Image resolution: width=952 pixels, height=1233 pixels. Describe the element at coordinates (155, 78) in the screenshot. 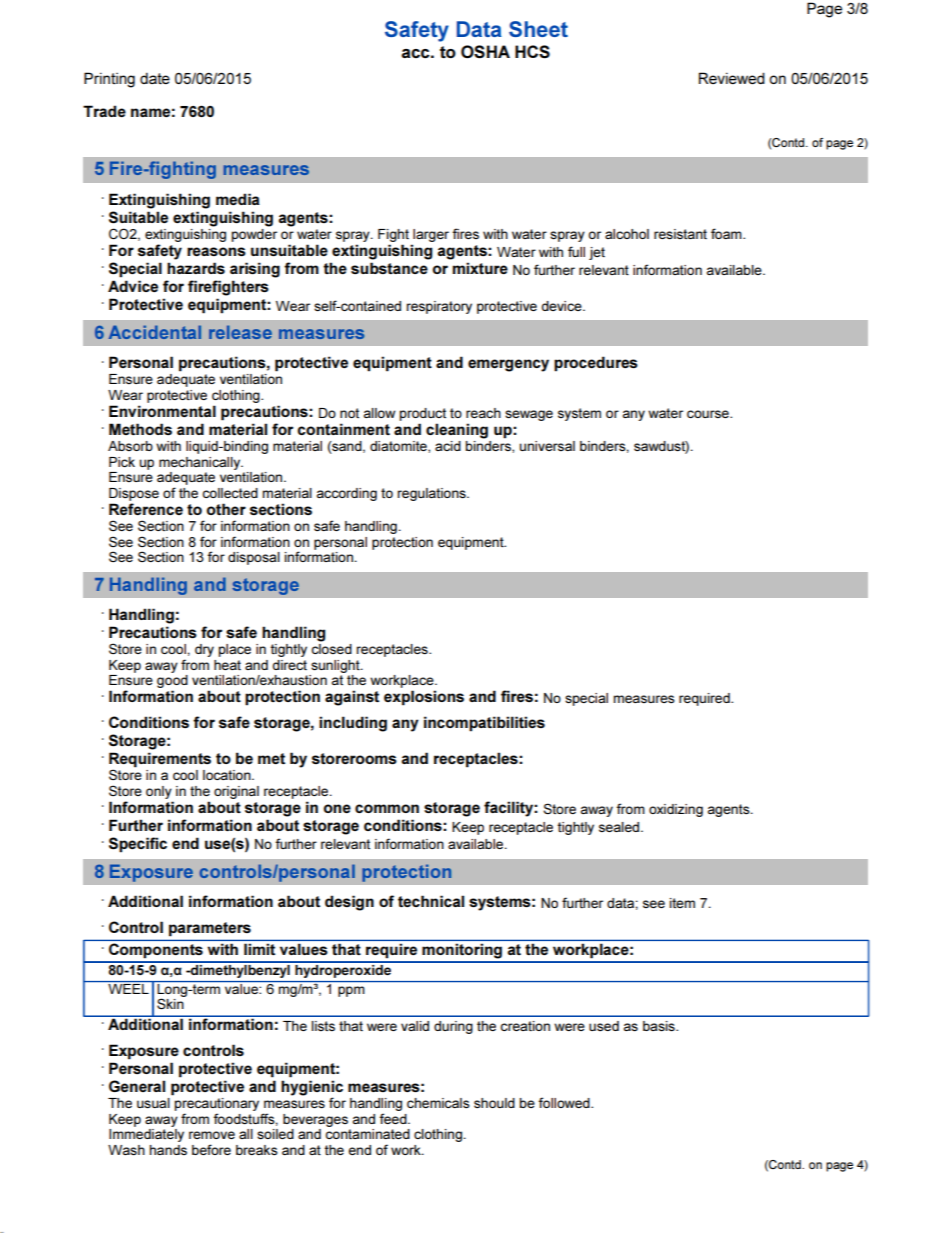

I see `date` at that location.
